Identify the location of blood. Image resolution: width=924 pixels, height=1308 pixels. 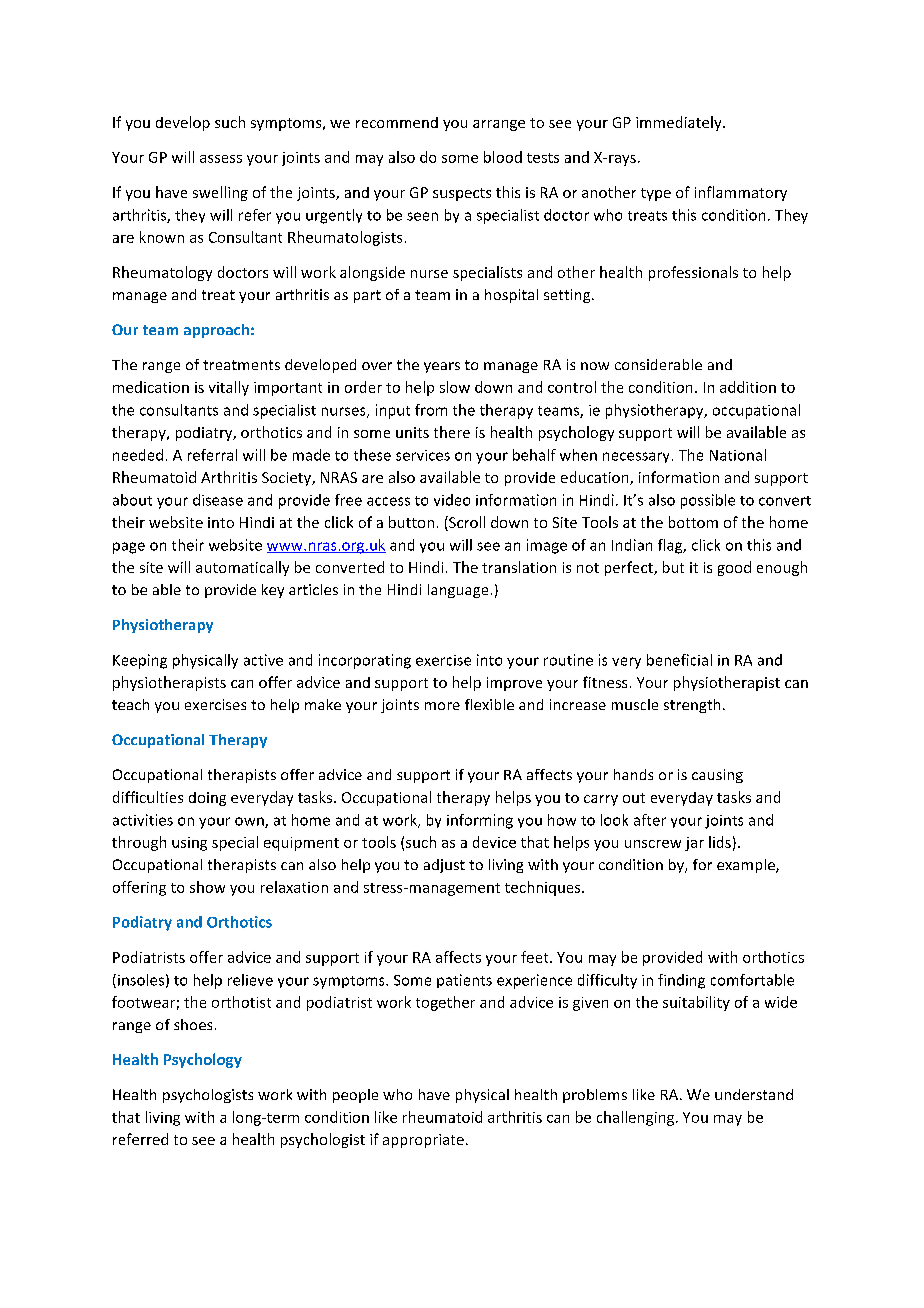
(503, 157).
